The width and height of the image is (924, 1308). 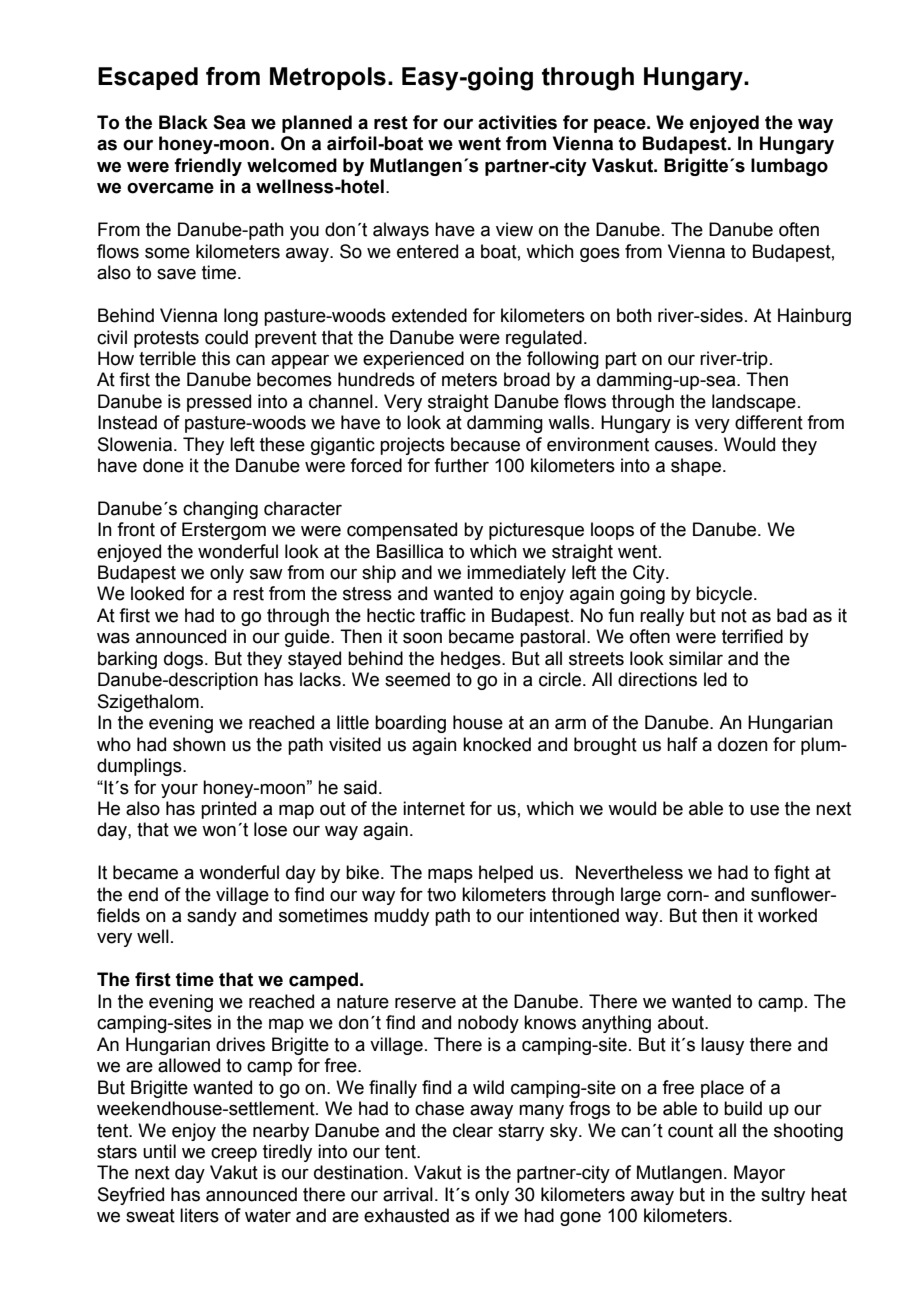 What do you see at coordinates (183, 122) in the image?
I see `Black` at bounding box center [183, 122].
